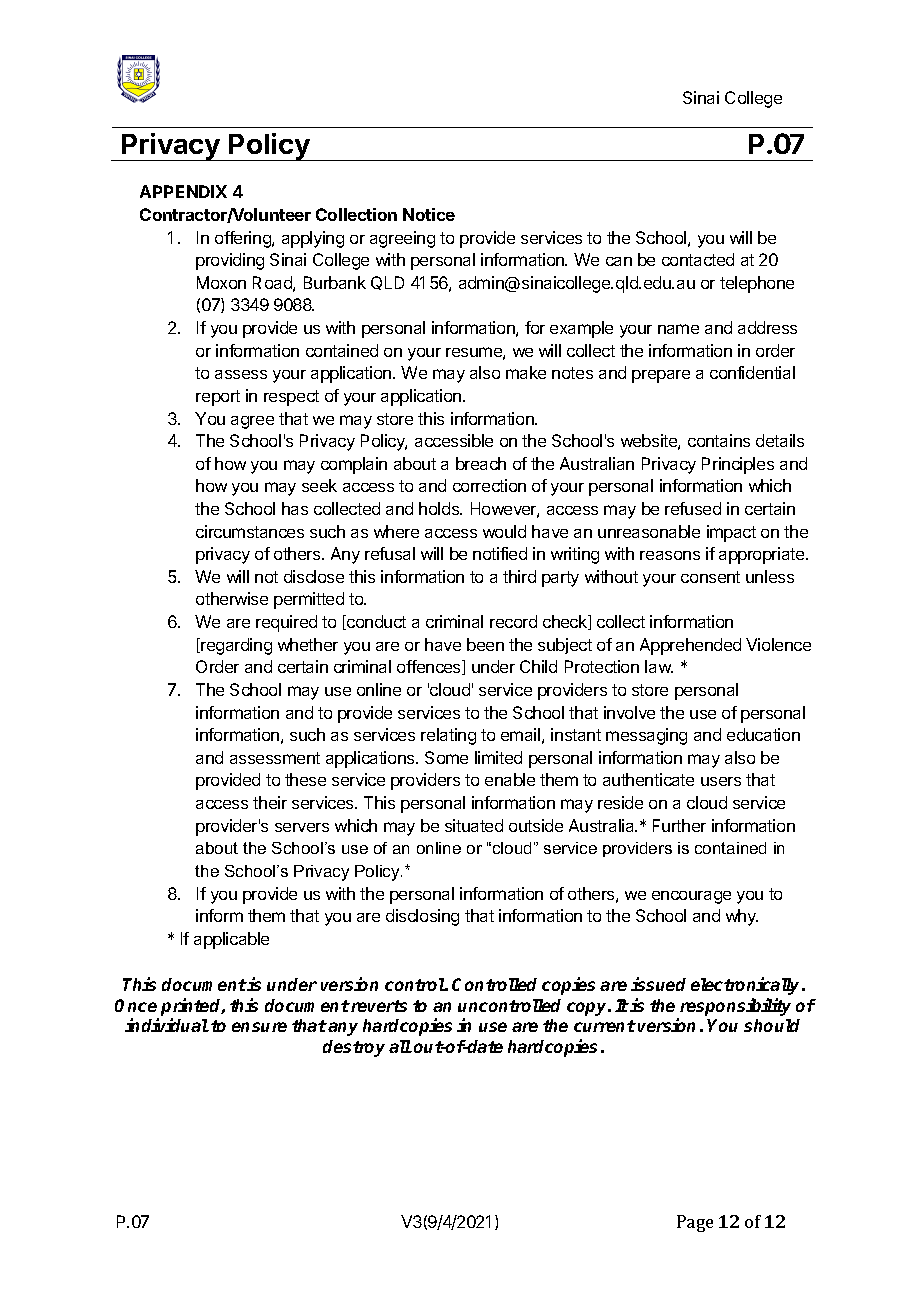 This screenshot has width=924, height=1309. Describe the element at coordinates (250, 531) in the screenshot. I see `circumstances` at that location.
